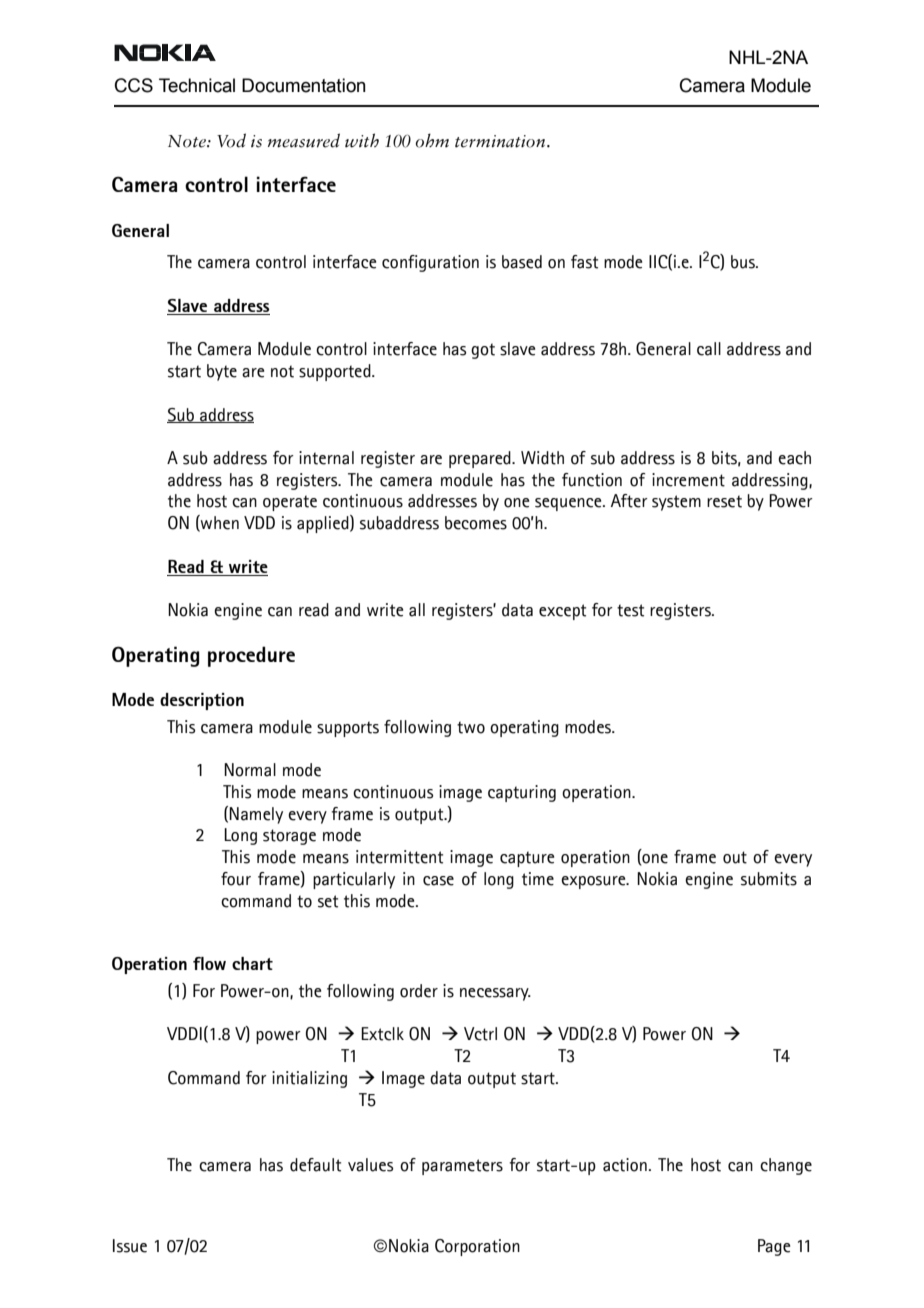  Describe the element at coordinates (432, 140) in the page. I see `ohm` at that location.
